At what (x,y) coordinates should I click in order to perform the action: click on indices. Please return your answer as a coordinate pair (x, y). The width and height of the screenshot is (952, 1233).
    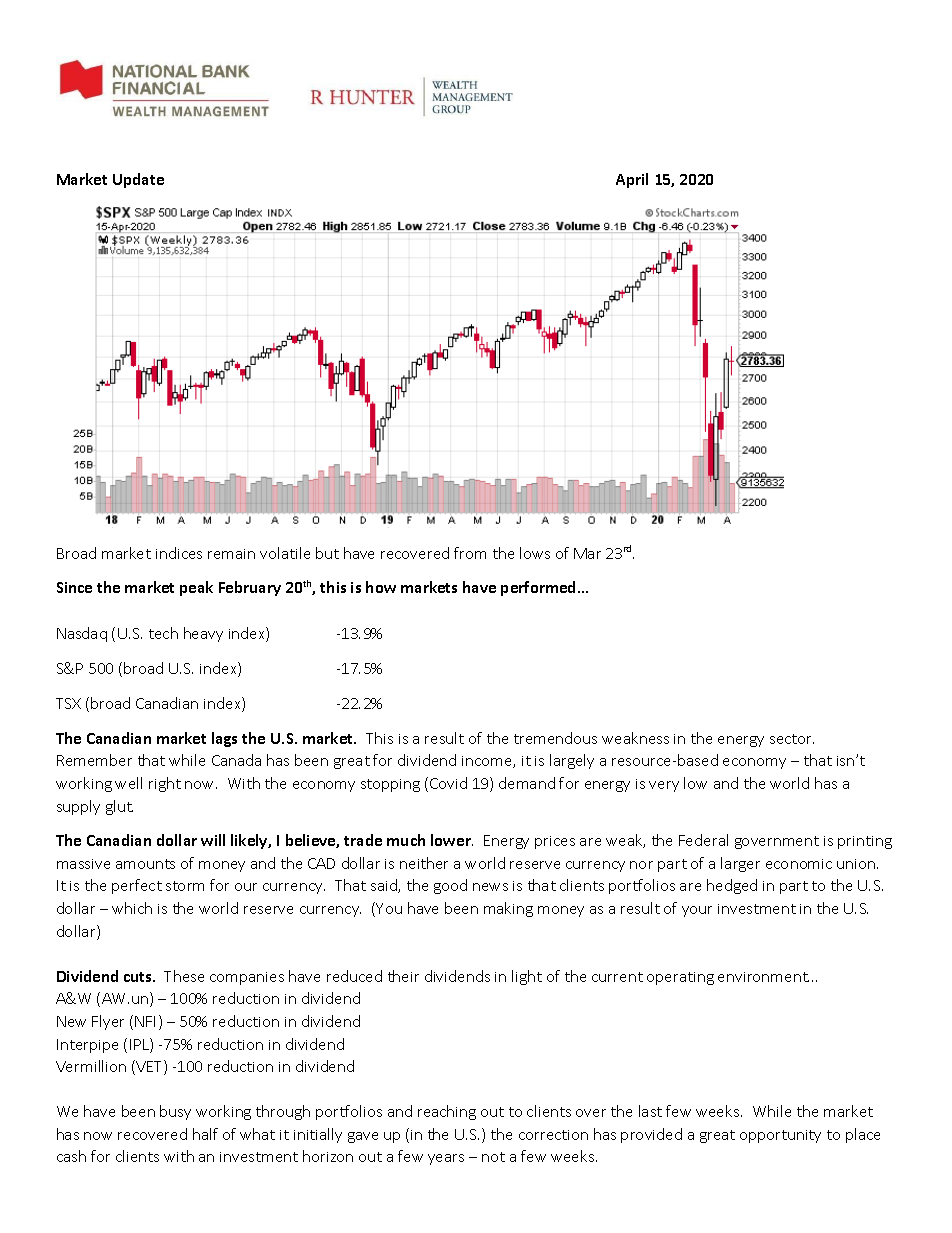
    Looking at the image, I should click on (179, 553).
